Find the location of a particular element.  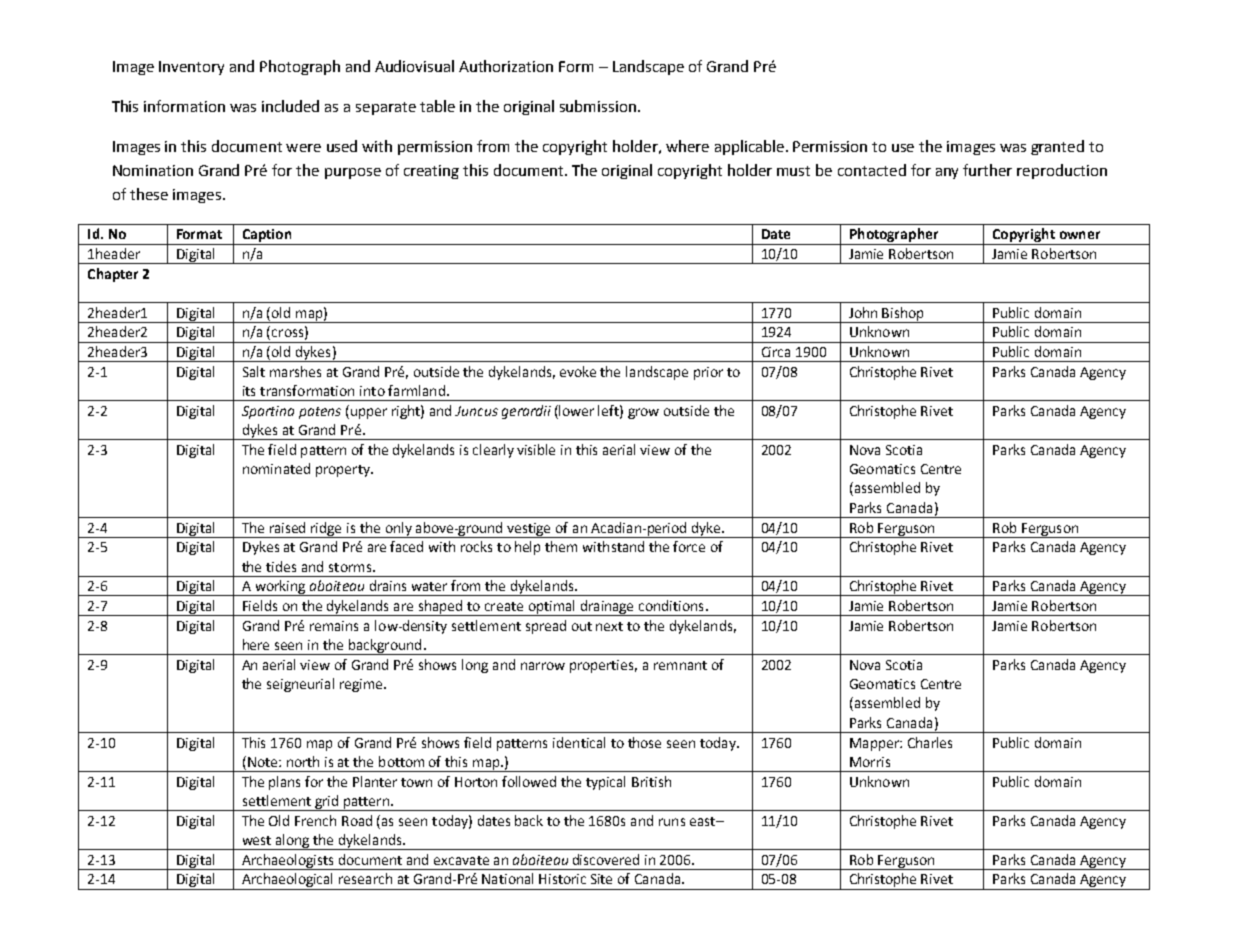

granted is located at coordinates (1057, 147).
